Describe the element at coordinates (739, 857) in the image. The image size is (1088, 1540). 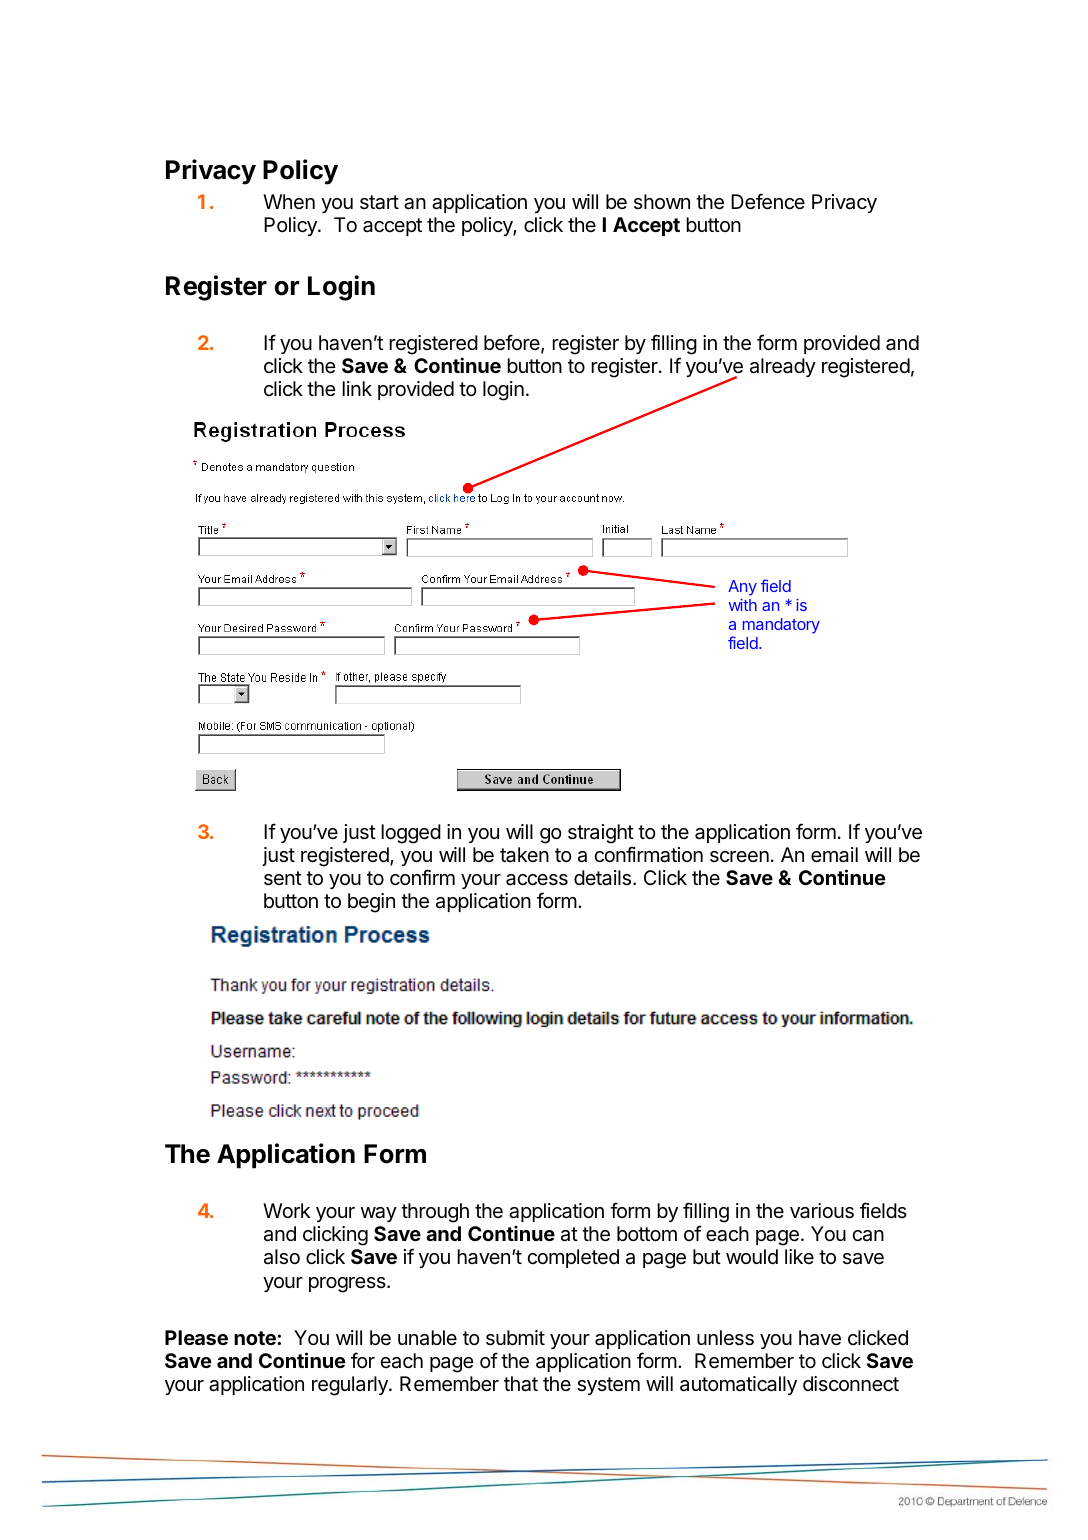
I see `screen` at that location.
